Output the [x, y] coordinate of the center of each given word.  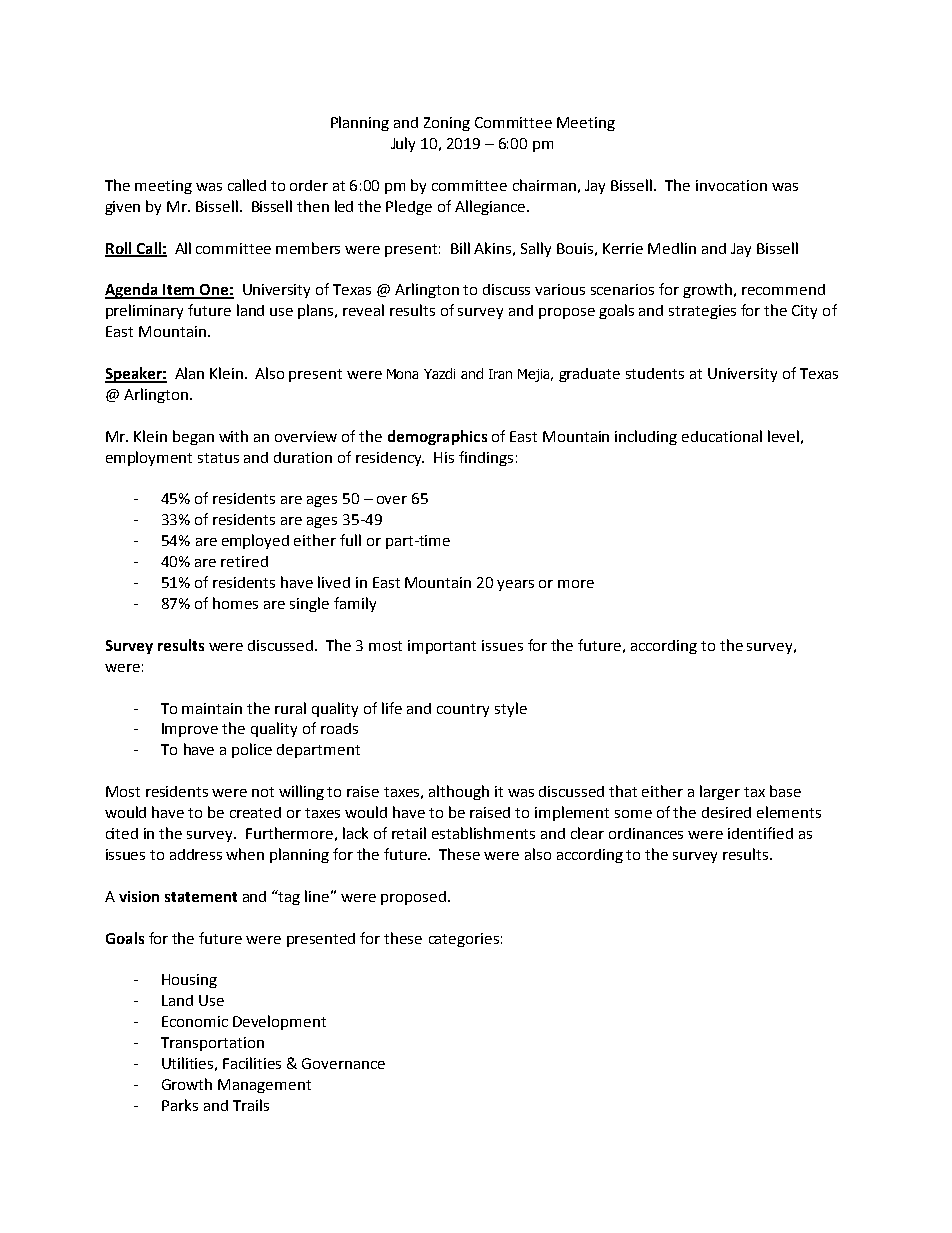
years [515, 585]
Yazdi [439, 373]
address [196, 854]
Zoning [447, 124]
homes [235, 603]
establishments [483, 833]
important [442, 647]
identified [760, 833]
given [122, 208]
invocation [731, 185]
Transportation [212, 1044]
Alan [189, 373]
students [655, 373]
